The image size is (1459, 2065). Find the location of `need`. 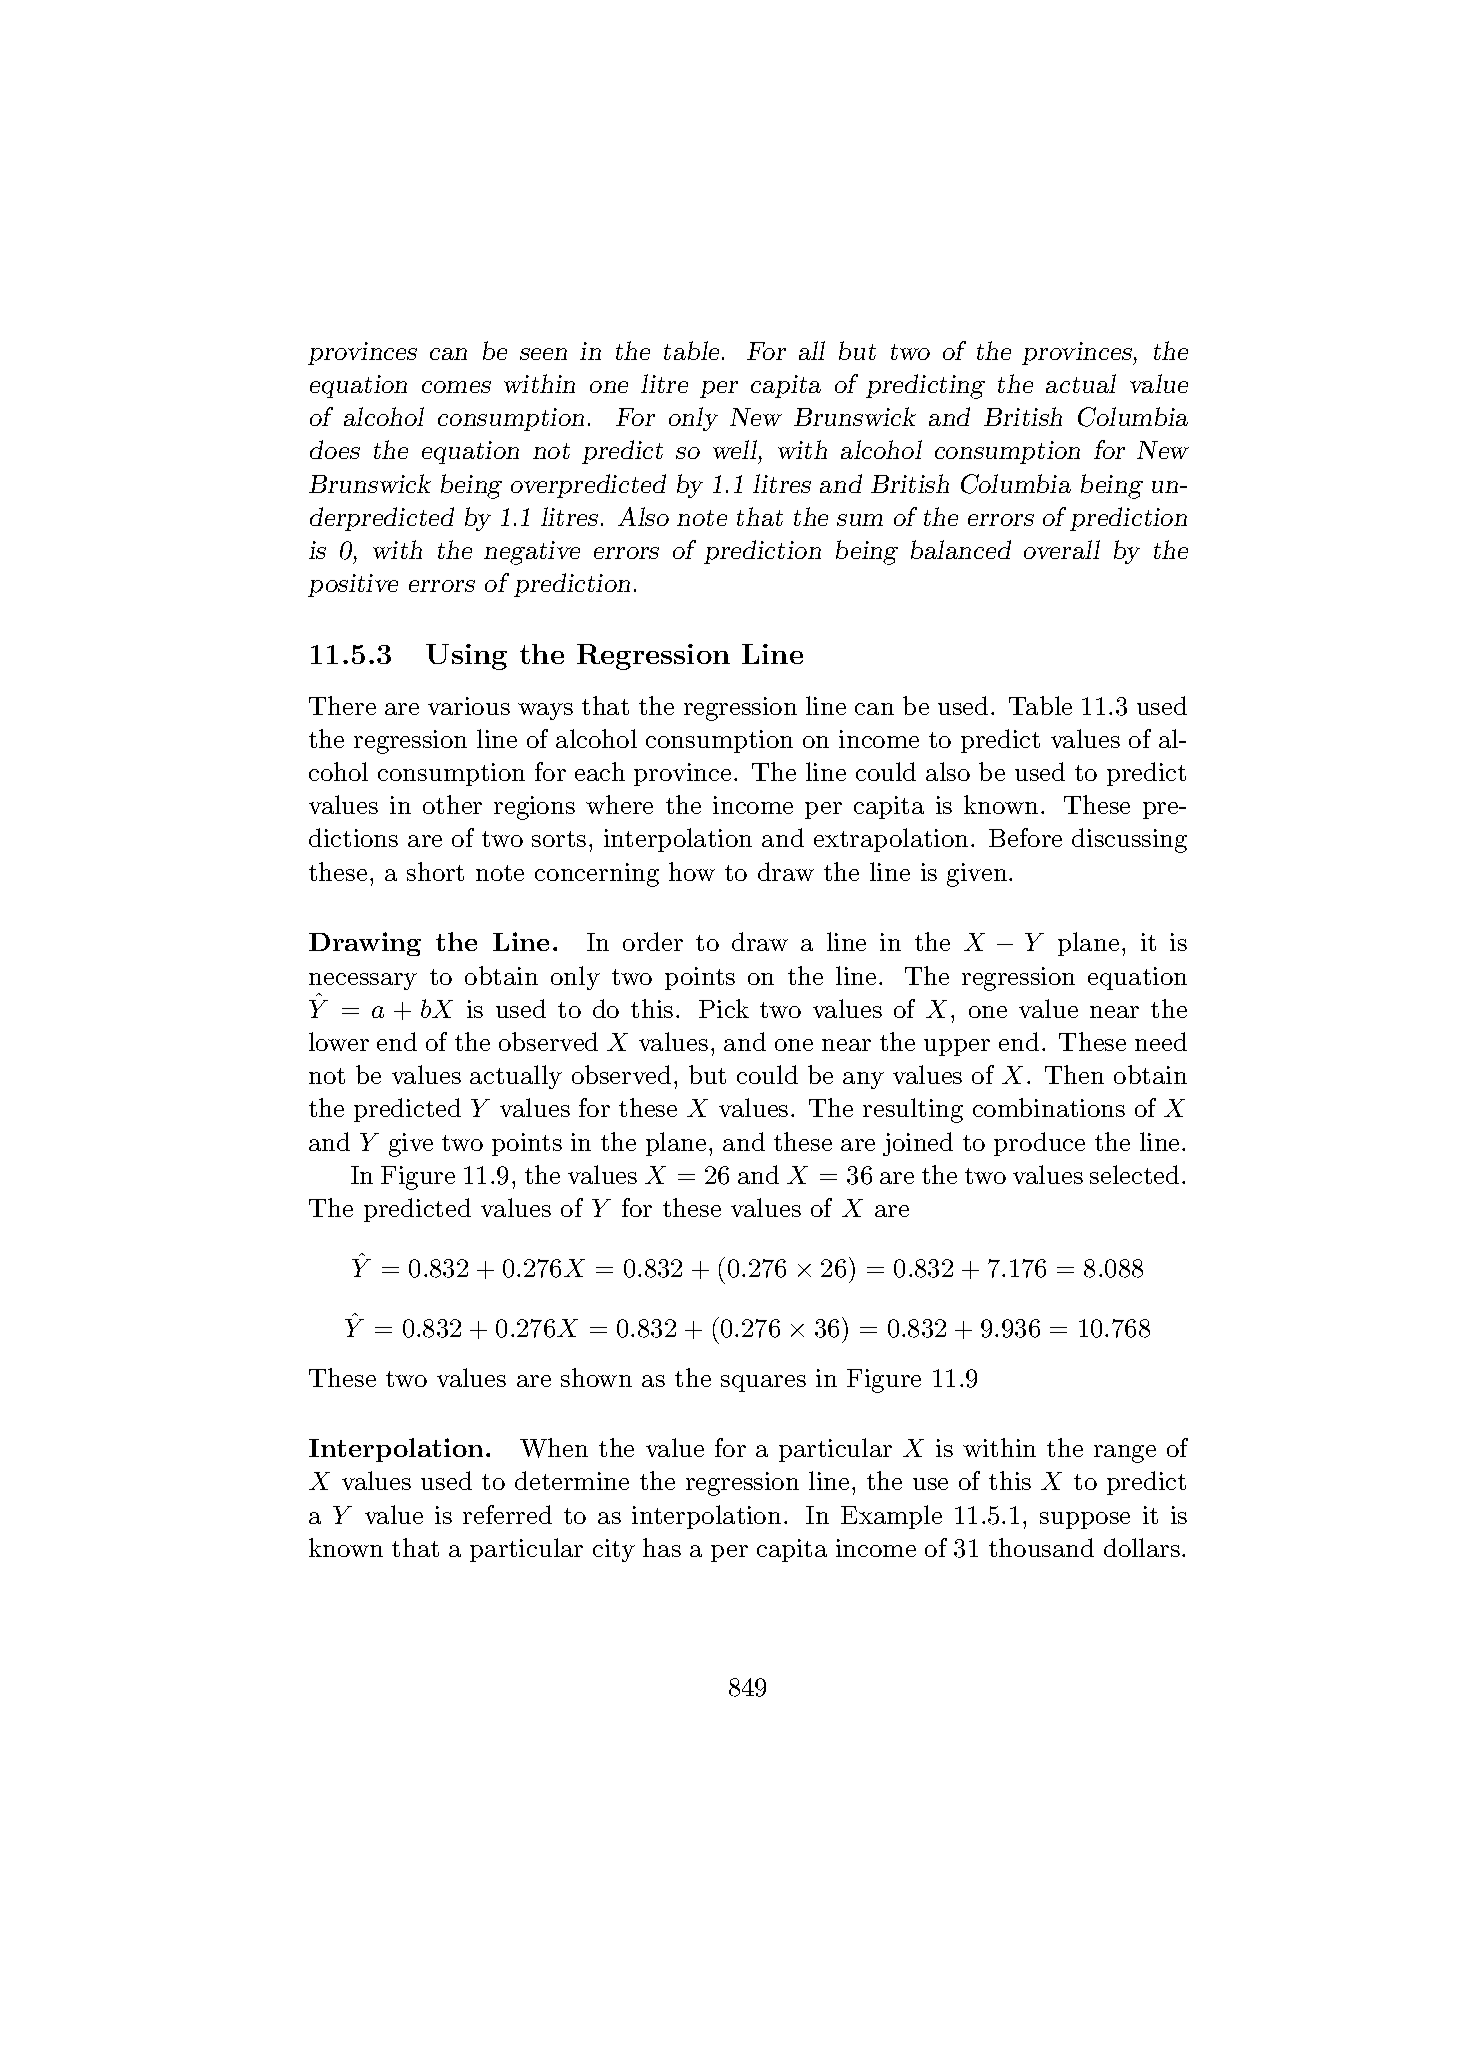

need is located at coordinates (1161, 1041).
